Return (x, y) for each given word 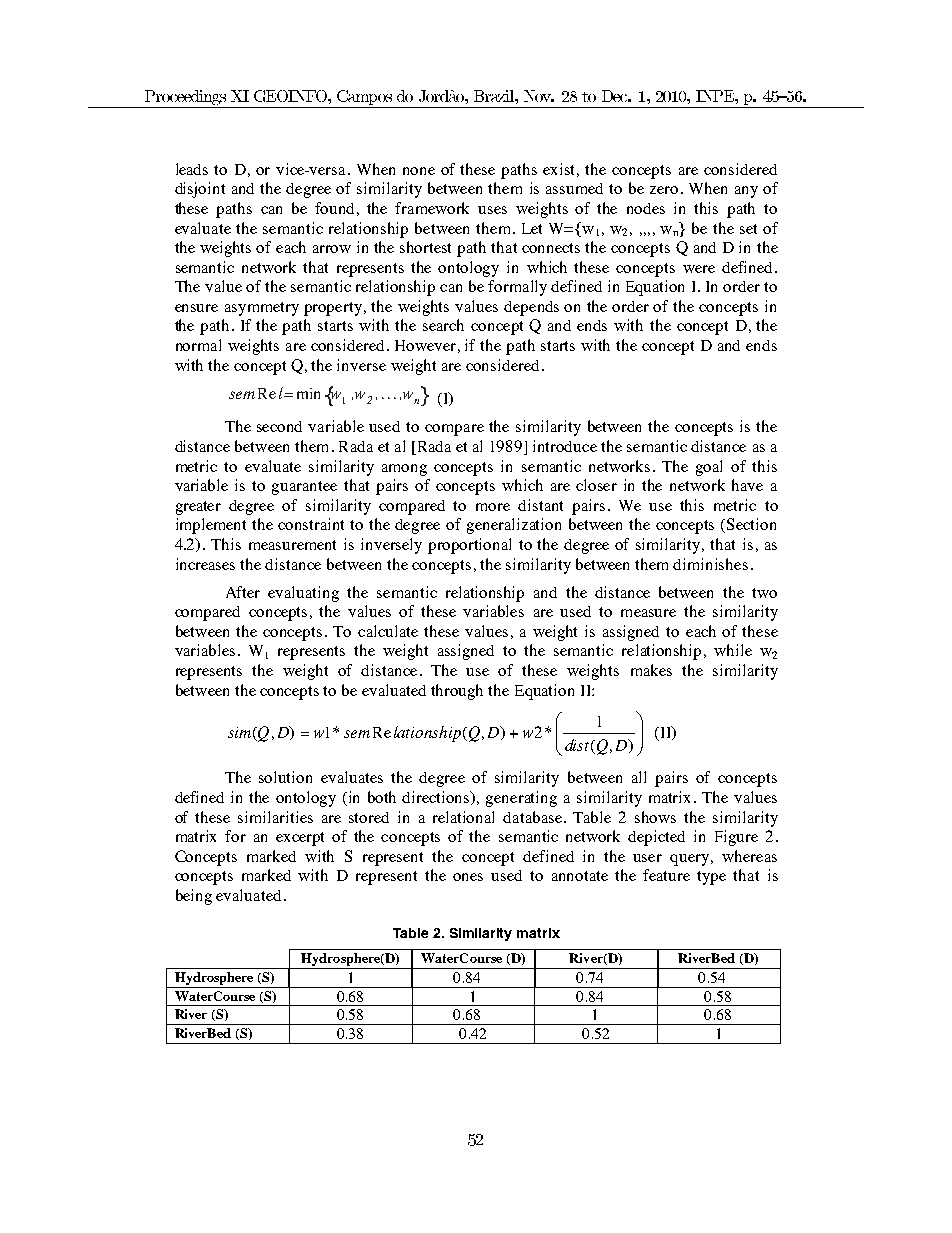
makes (651, 670)
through (457, 692)
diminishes (710, 564)
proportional (469, 546)
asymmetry (262, 309)
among (404, 470)
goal (709, 468)
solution (285, 777)
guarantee (304, 488)
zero (664, 190)
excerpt (300, 839)
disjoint (200, 190)
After (243, 592)
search (443, 325)
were (699, 269)
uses (492, 210)
